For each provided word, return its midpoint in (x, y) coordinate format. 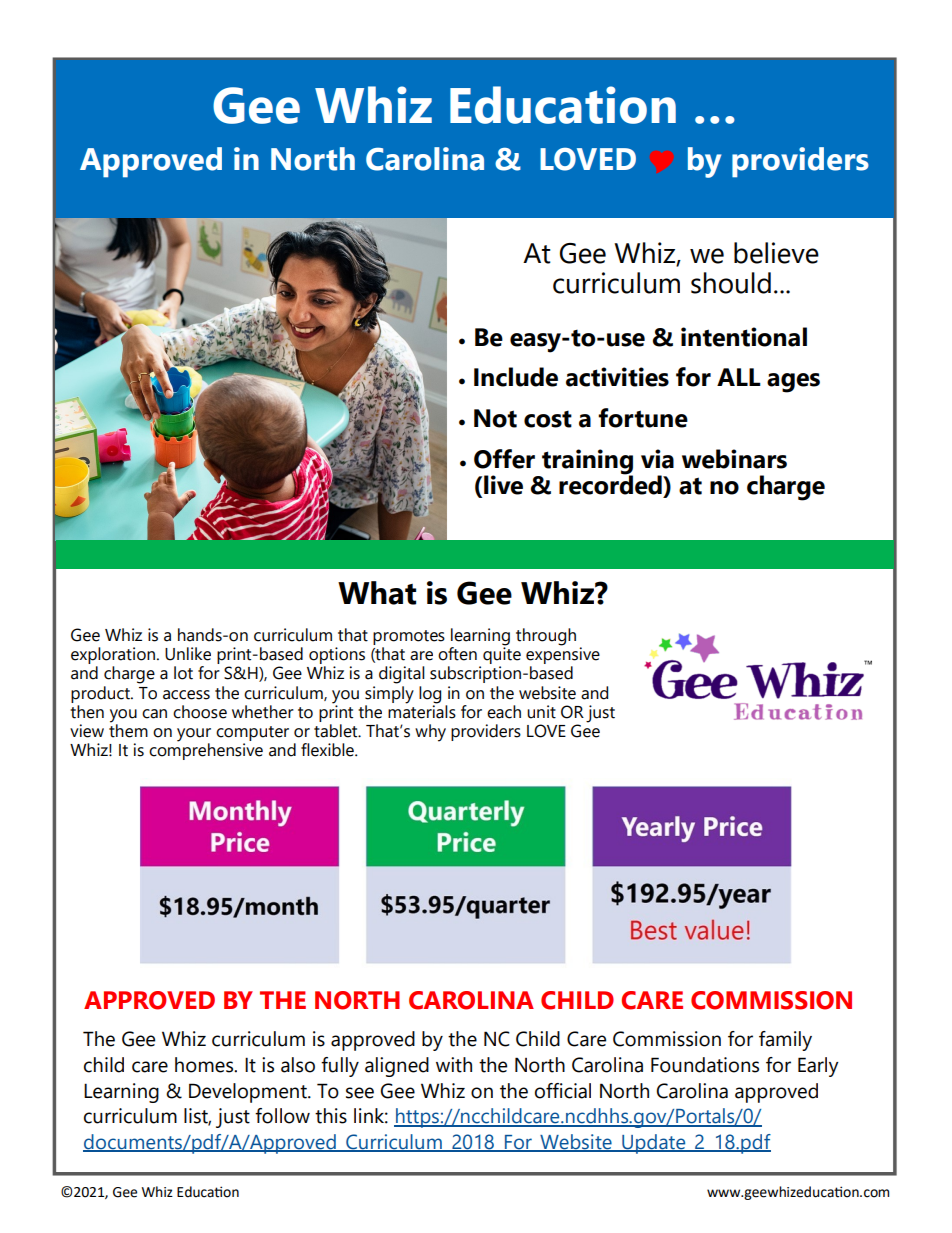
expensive (563, 654)
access (186, 695)
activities (617, 377)
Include (516, 377)
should (731, 283)
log (430, 695)
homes (205, 1065)
